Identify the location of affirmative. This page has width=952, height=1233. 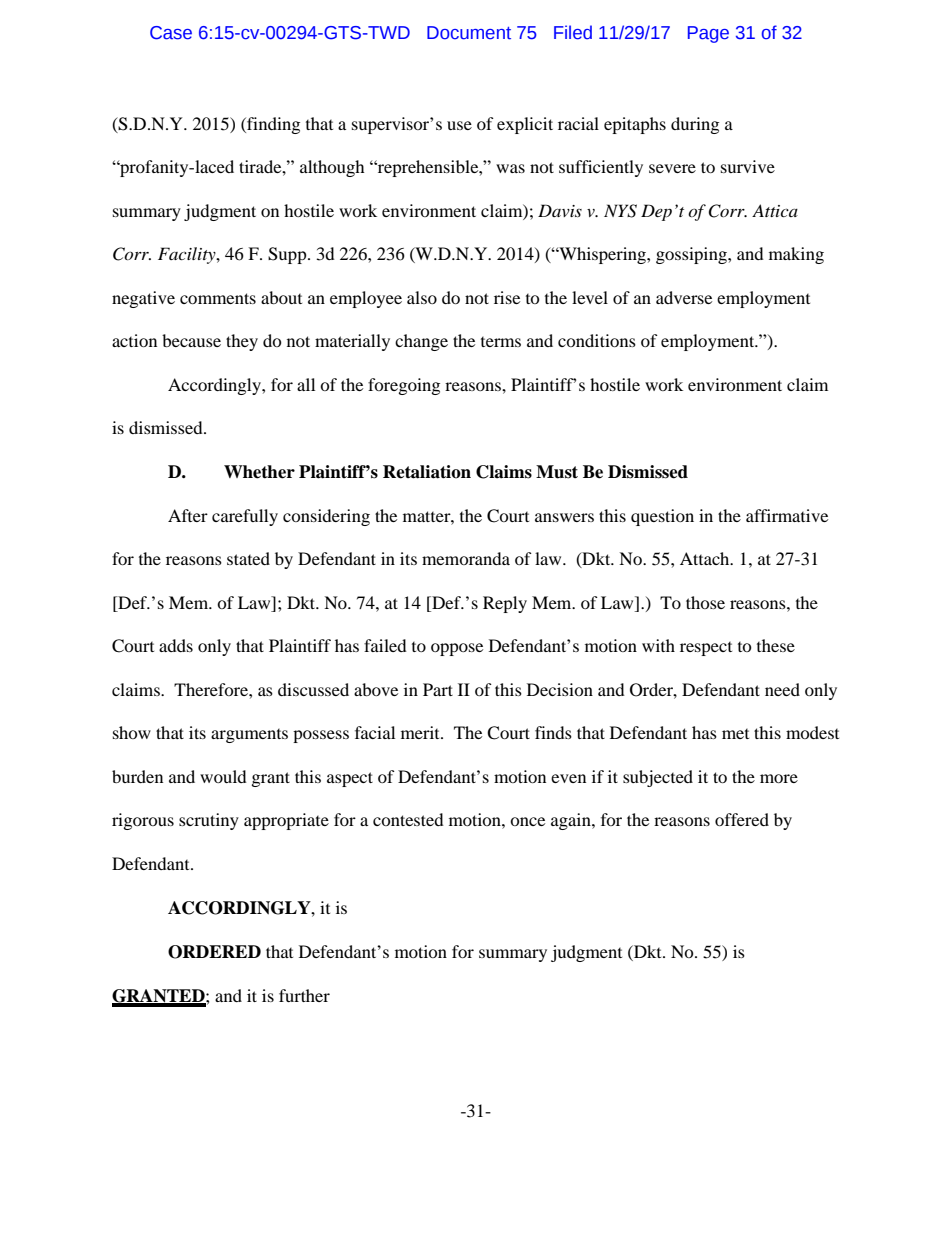
(787, 515).
